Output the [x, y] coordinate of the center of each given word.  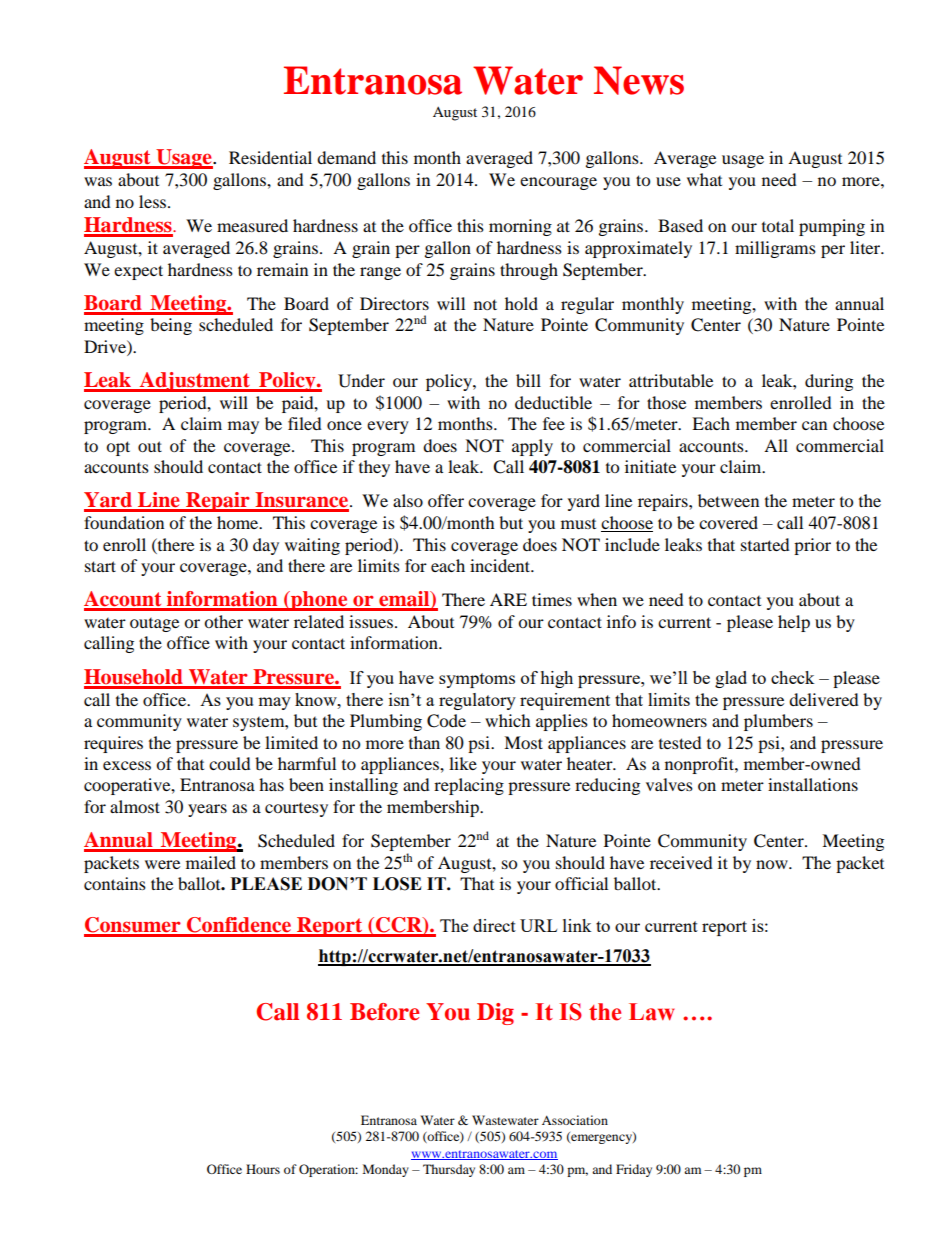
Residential [270, 157]
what [704, 179]
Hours [263, 1169]
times [552, 599]
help [794, 623]
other [223, 621]
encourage [558, 183]
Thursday [449, 1170]
